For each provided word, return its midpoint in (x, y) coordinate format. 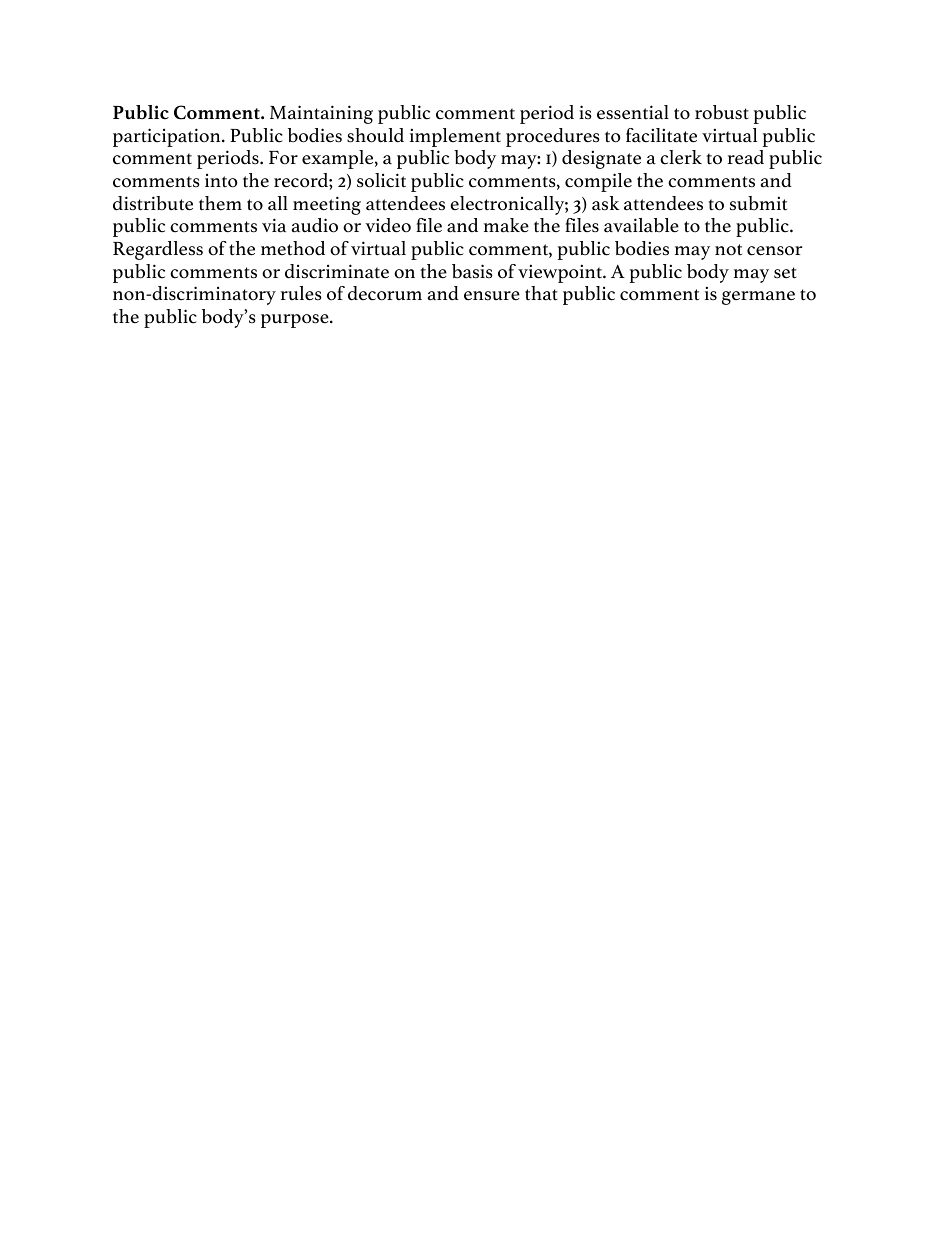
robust (722, 112)
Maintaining (321, 114)
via (274, 225)
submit (758, 203)
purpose (296, 321)
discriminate (337, 271)
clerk (681, 157)
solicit (381, 180)
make (506, 225)
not (728, 250)
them (220, 203)
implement (455, 137)
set (785, 273)
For (283, 157)
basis (472, 271)
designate (601, 159)
